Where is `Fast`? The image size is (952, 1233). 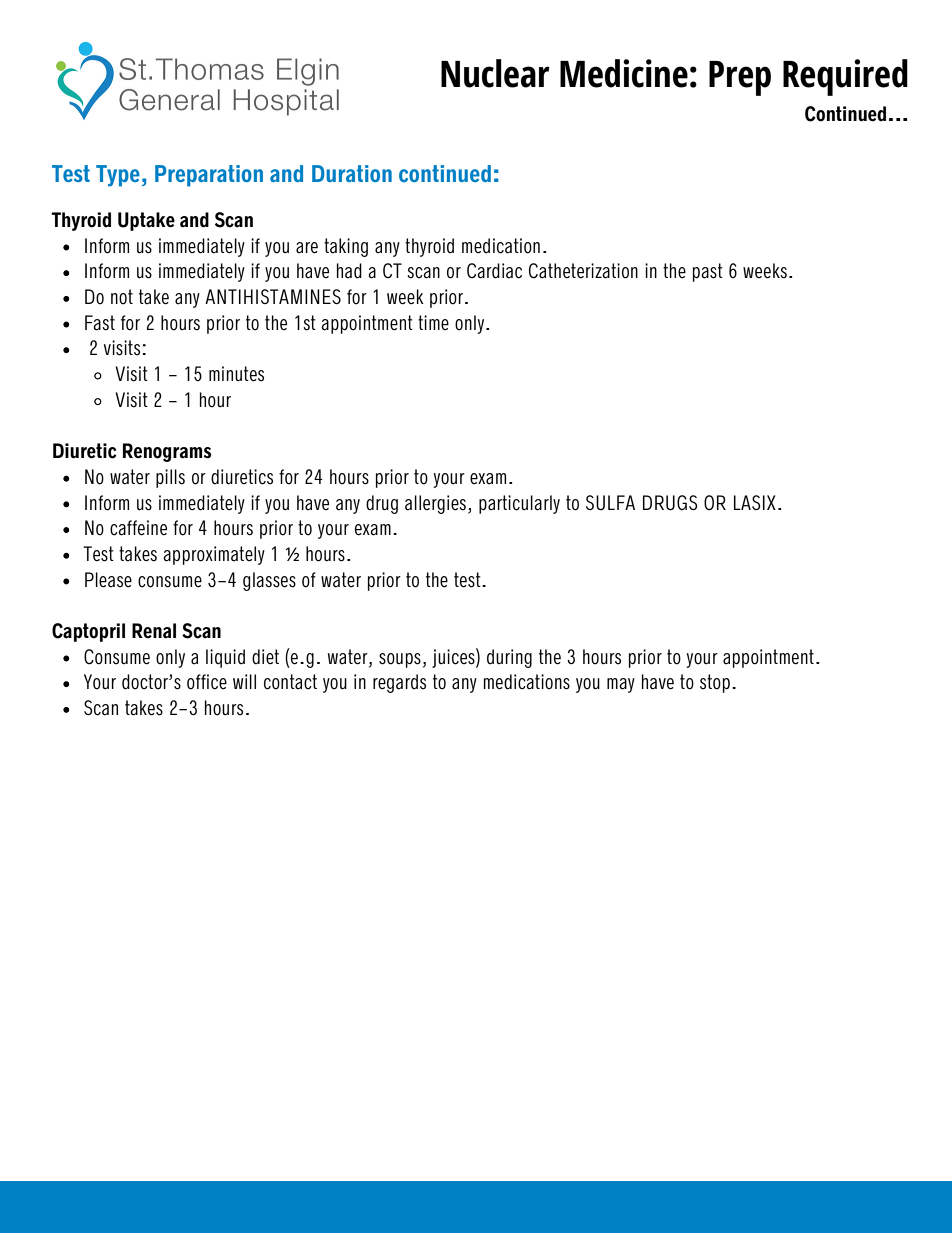
Fast is located at coordinates (100, 323).
